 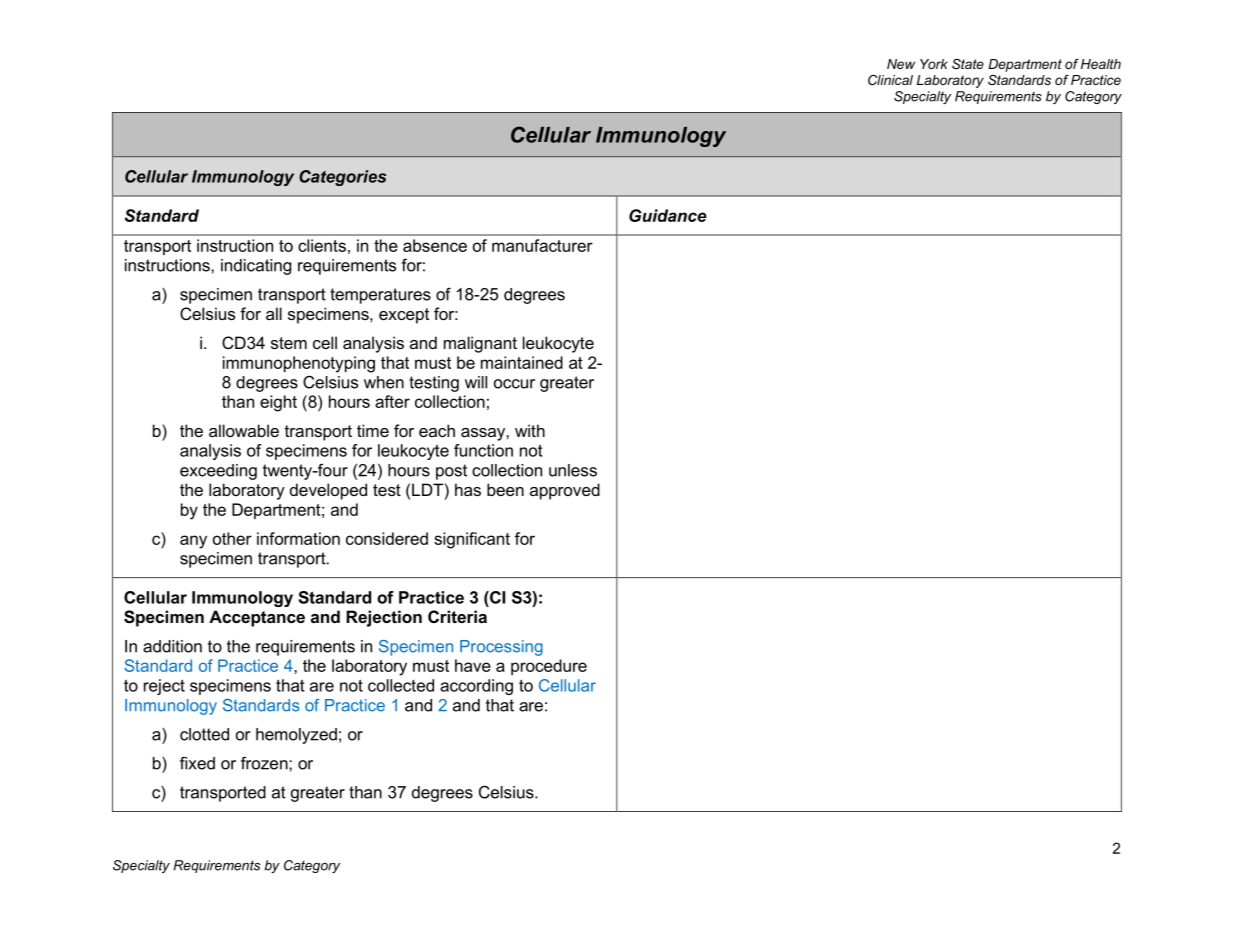 What do you see at coordinates (322, 245) in the screenshot?
I see `clients` at bounding box center [322, 245].
